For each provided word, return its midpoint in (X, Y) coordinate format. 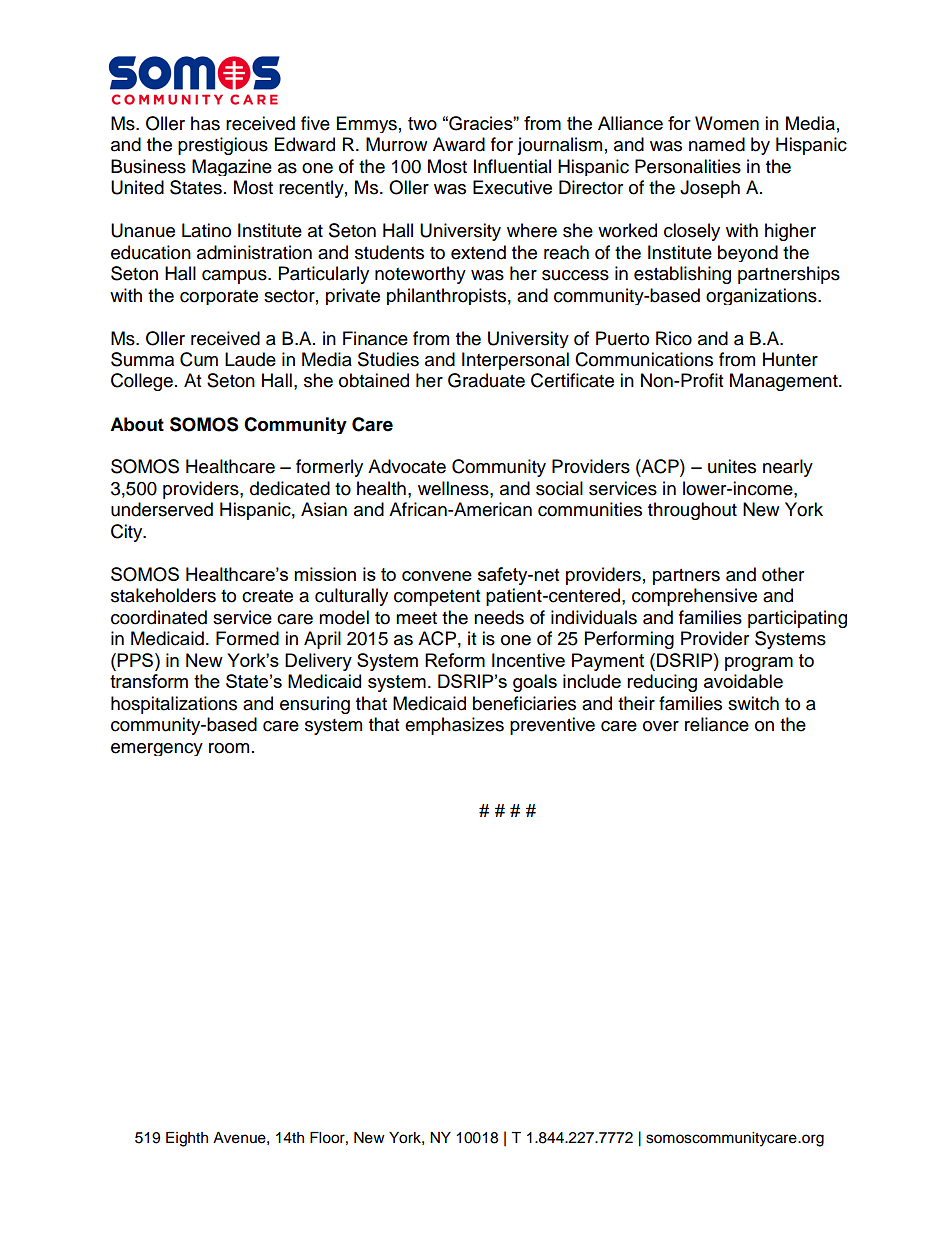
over (661, 726)
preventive (552, 726)
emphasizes (454, 726)
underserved (162, 509)
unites (732, 466)
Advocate (407, 466)
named (717, 144)
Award (459, 144)
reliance (717, 724)
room (229, 748)
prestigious (223, 146)
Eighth (187, 1139)
